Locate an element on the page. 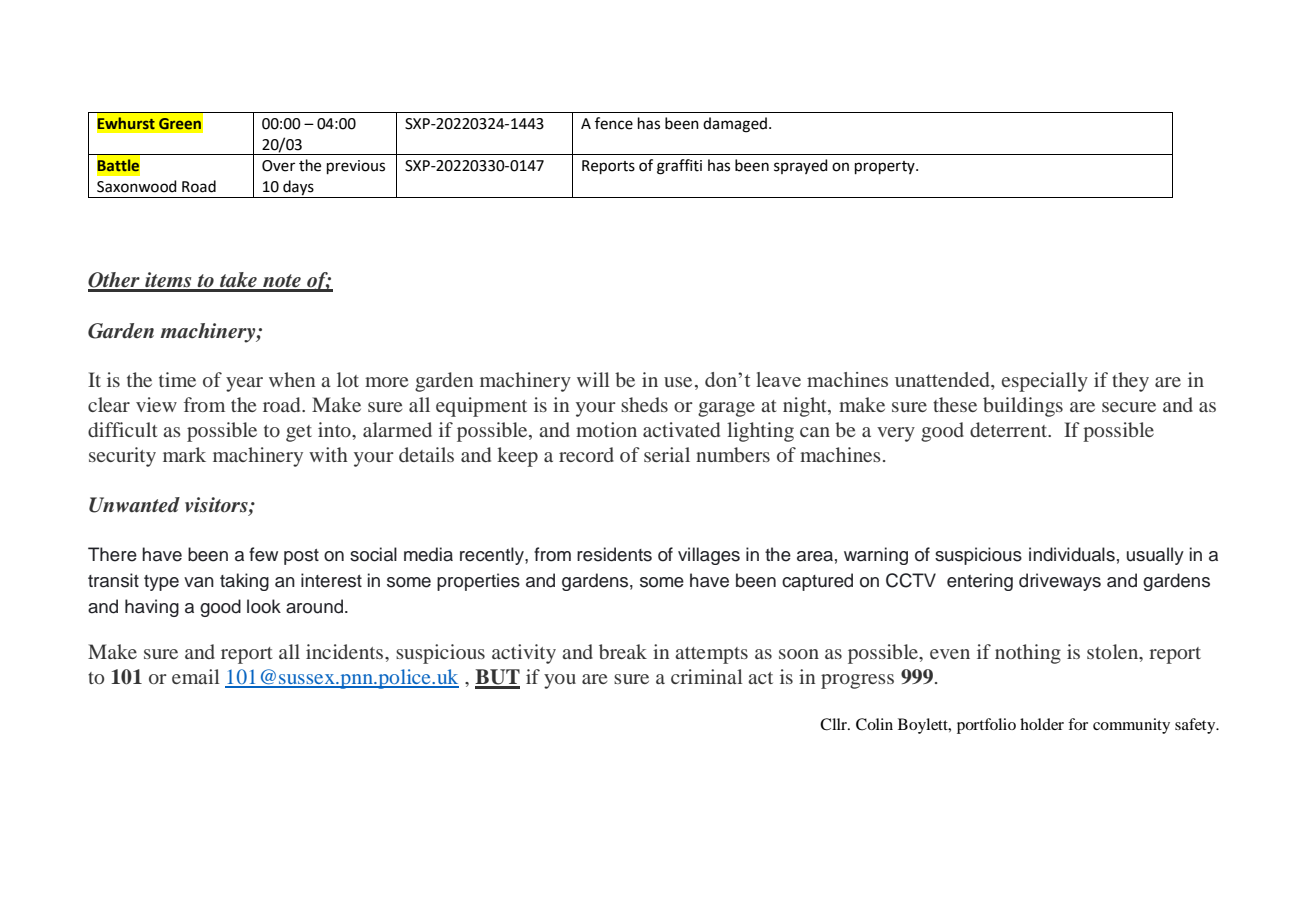 The height and width of the page is (924, 1308). Green is located at coordinates (180, 123).
